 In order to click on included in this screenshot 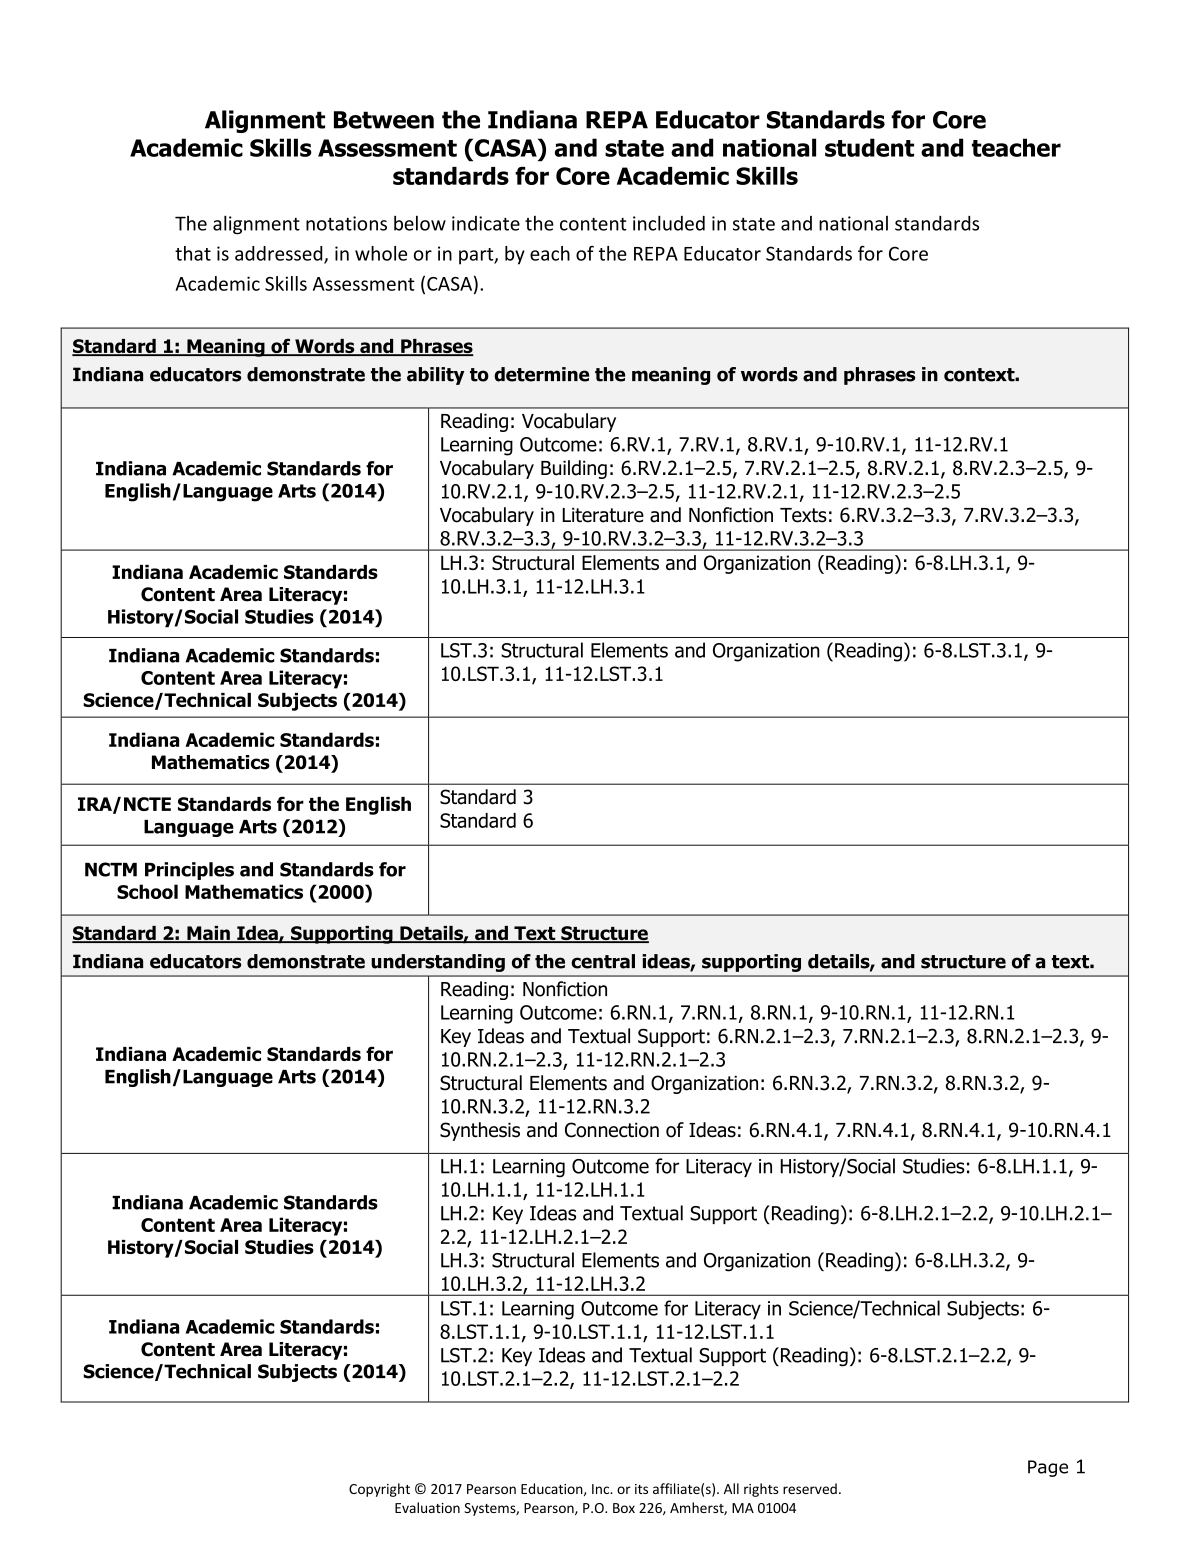, I will do `click(669, 223)`.
